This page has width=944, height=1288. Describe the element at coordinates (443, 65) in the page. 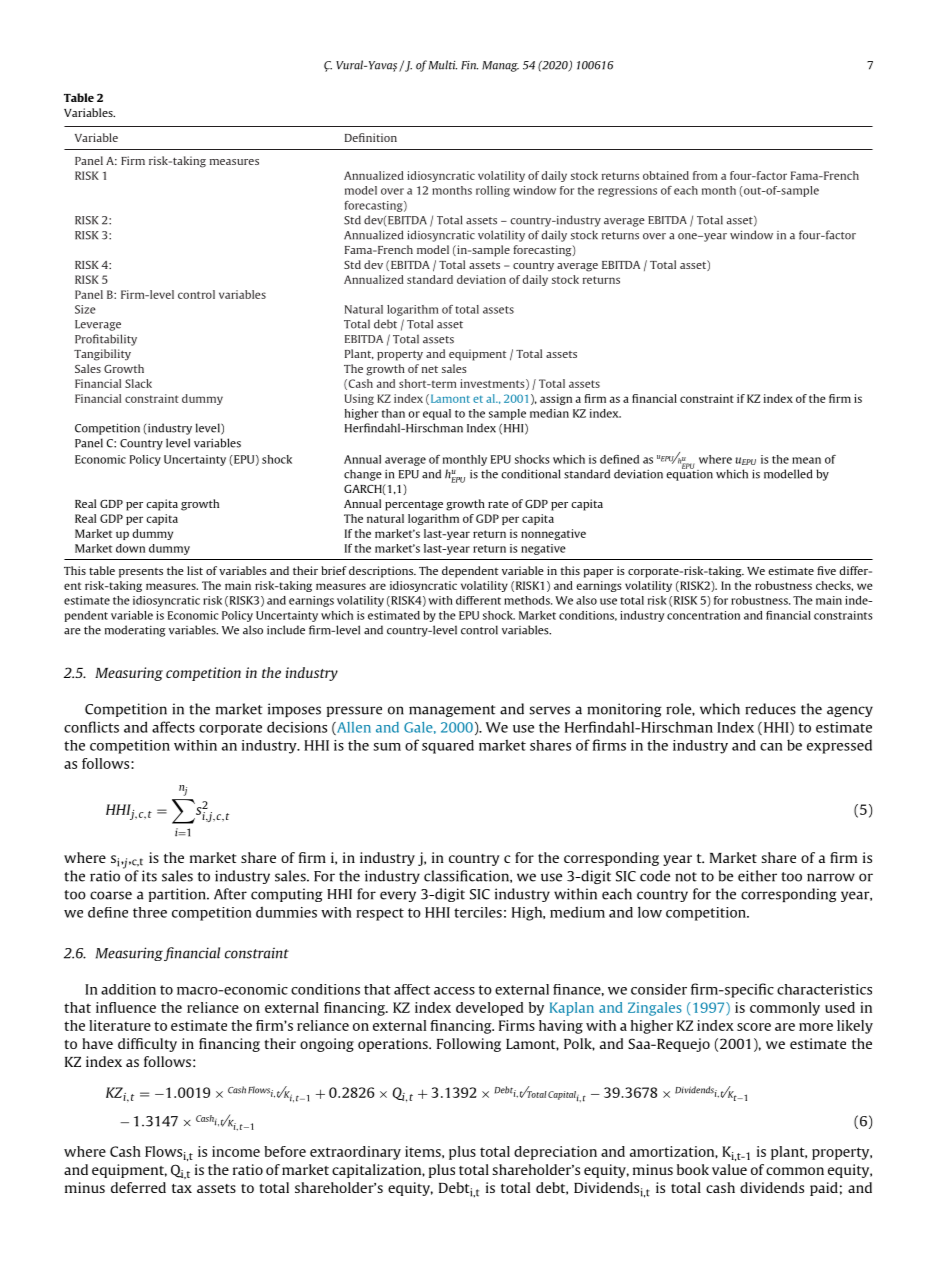

I see `Multi` at that location.
